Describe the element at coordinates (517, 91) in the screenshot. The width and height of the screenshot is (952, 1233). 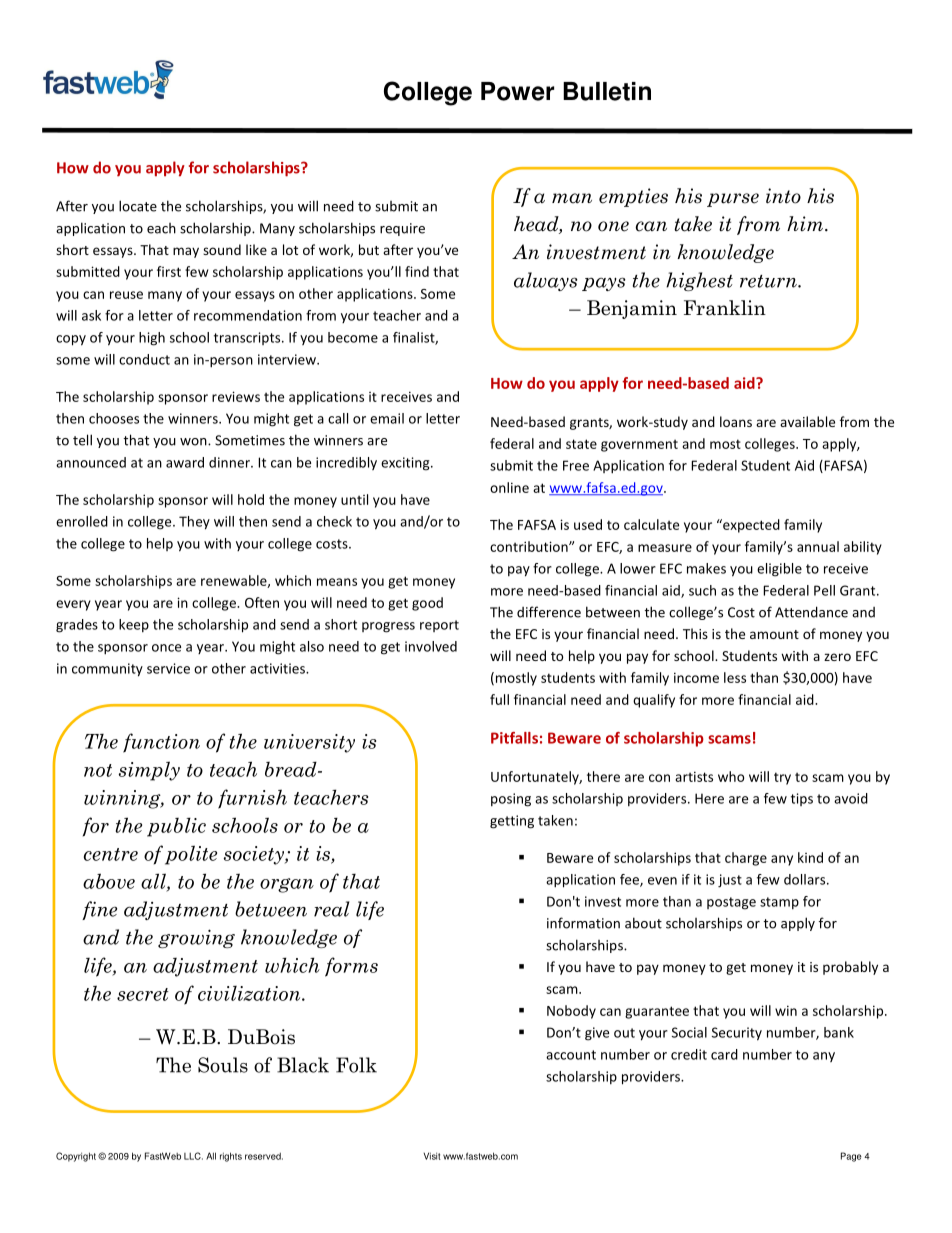
I see `Power` at that location.
